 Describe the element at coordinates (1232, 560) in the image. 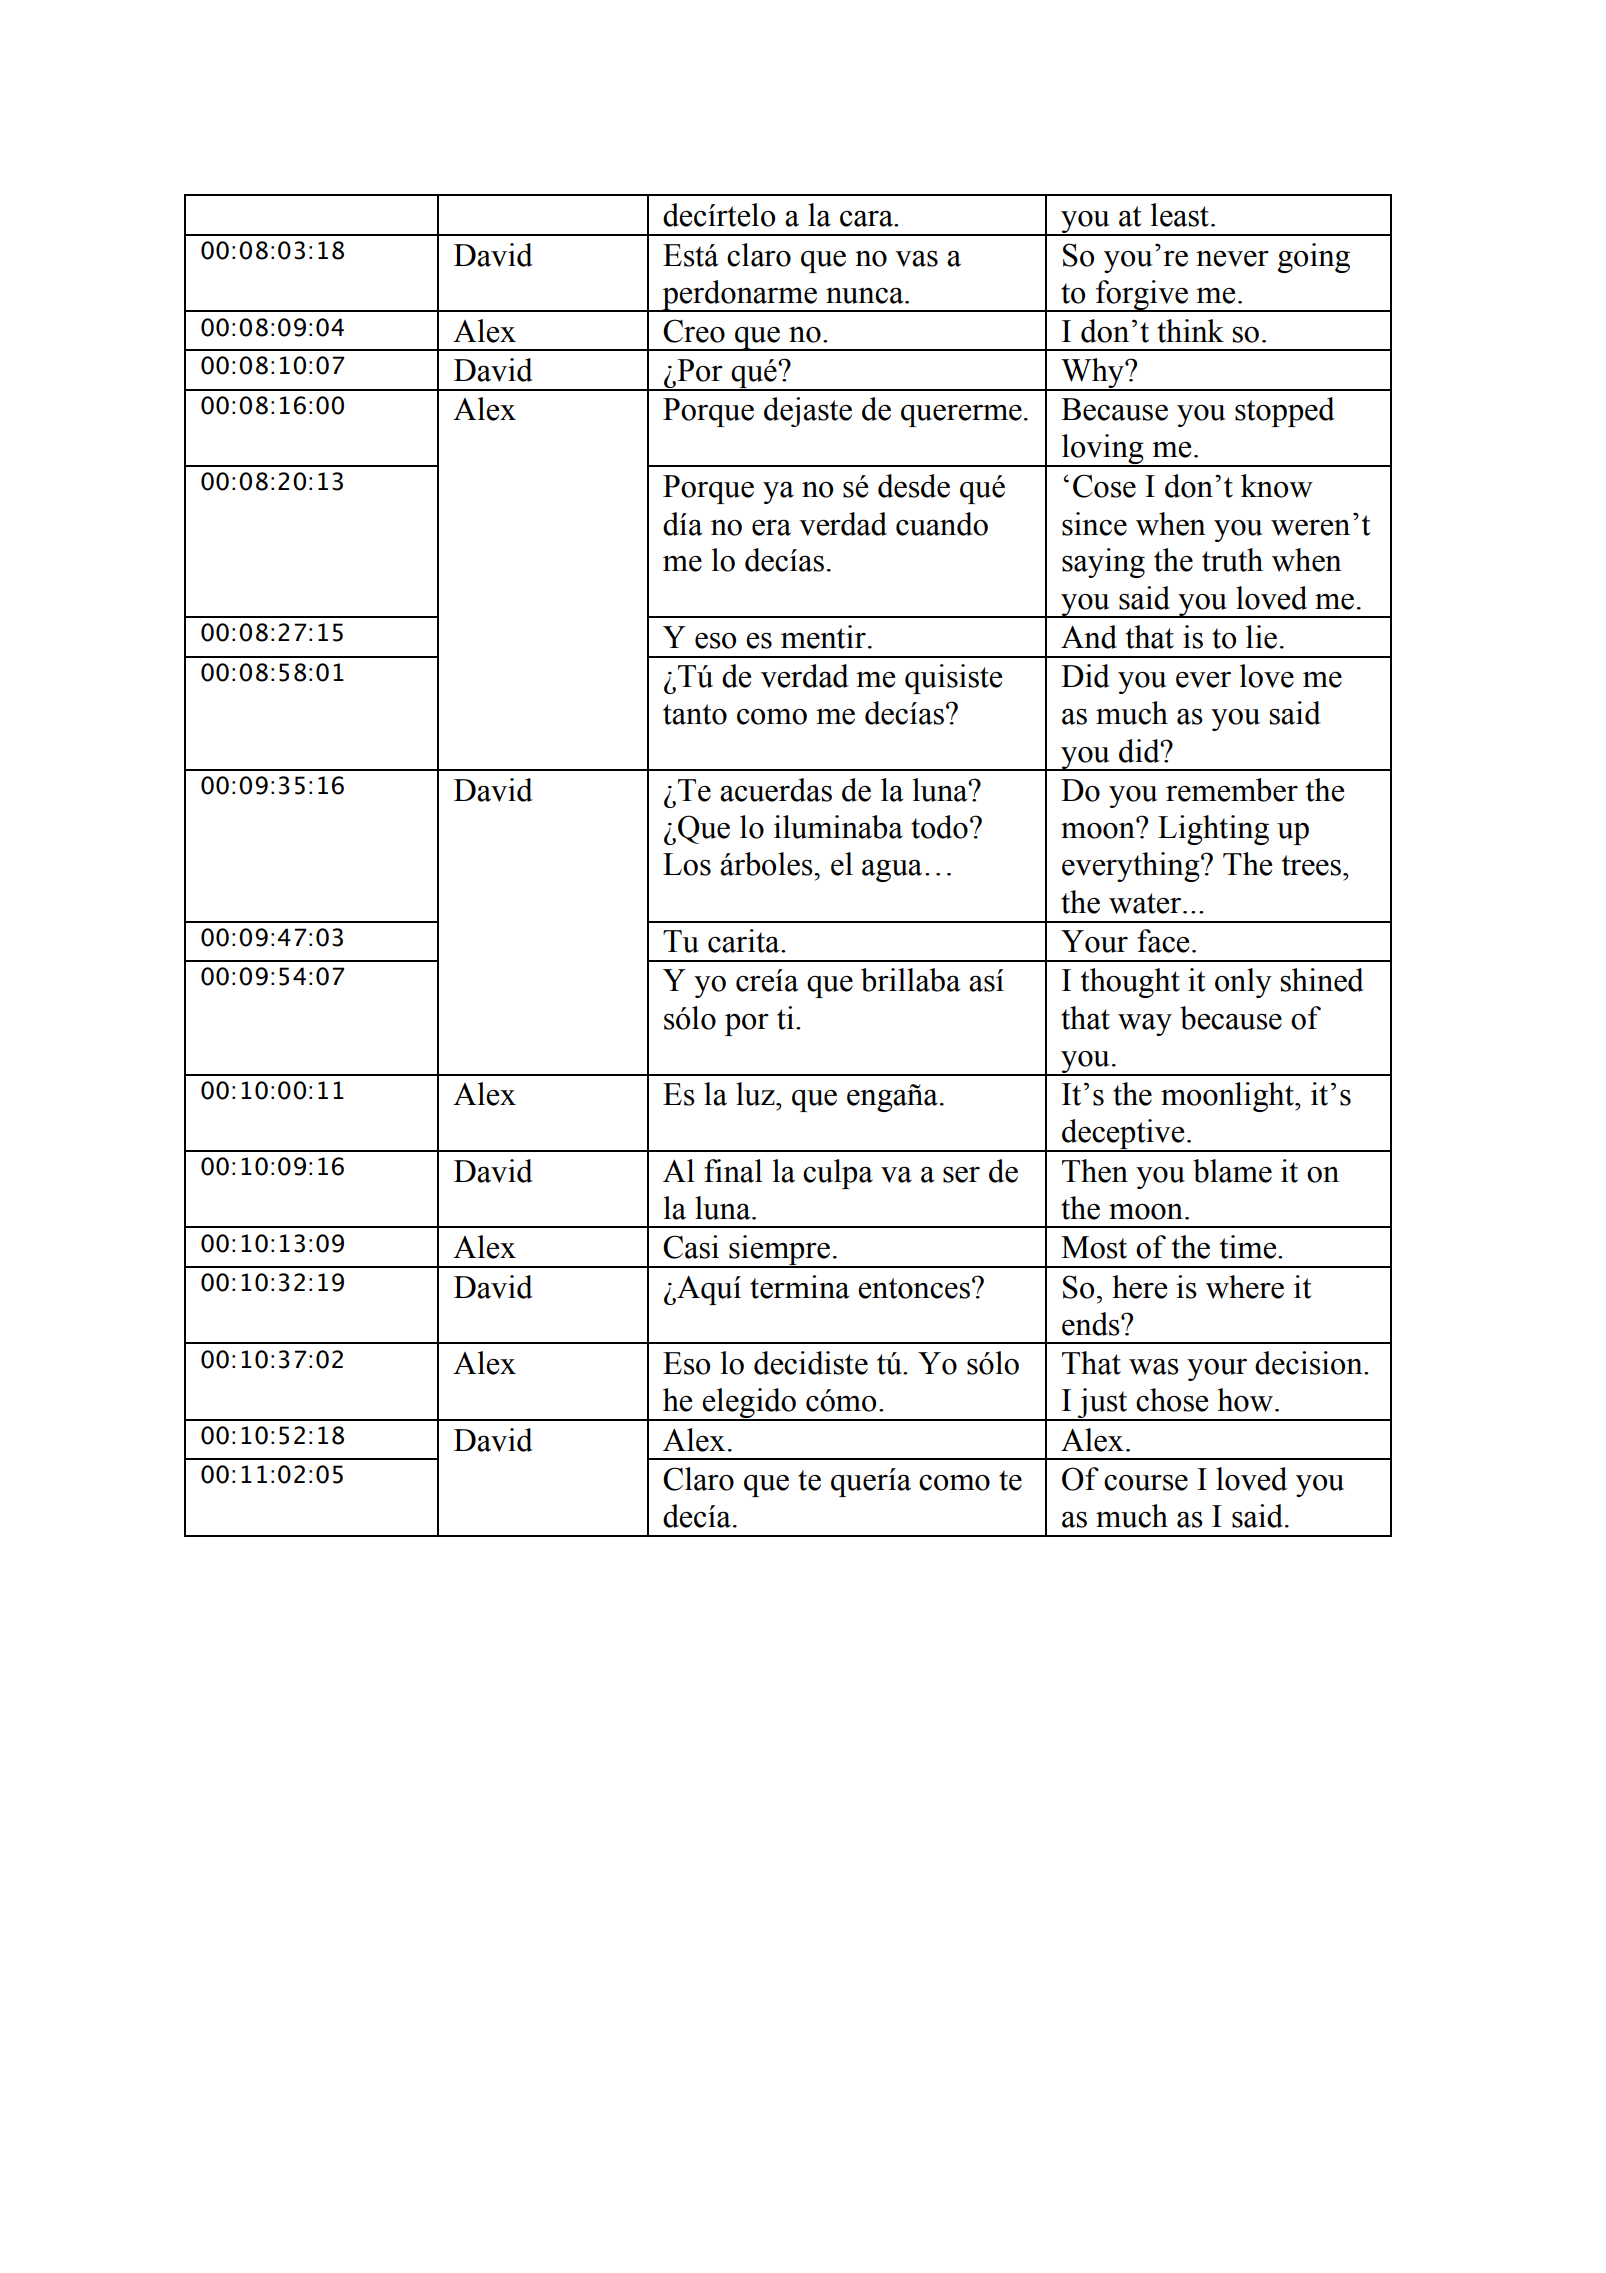

I see `truth` at that location.
